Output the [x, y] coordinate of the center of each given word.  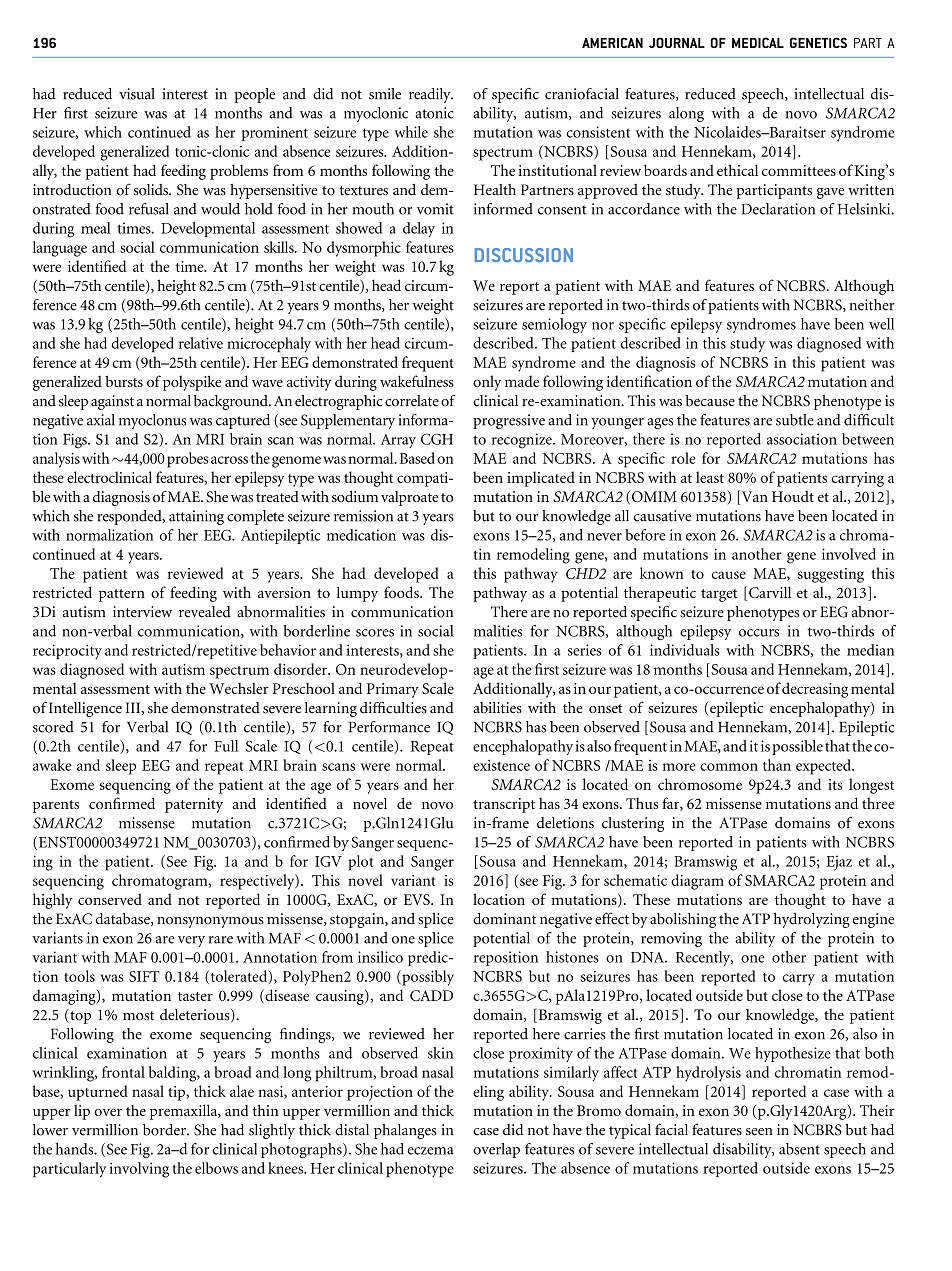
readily [431, 95]
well [881, 324]
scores [375, 633]
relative [201, 343]
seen [759, 1132]
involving [139, 1170]
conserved [110, 899]
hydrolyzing [812, 920]
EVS [418, 899]
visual [137, 94]
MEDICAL [758, 42]
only [487, 383]
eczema [431, 1151]
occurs [759, 633]
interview [142, 612]
